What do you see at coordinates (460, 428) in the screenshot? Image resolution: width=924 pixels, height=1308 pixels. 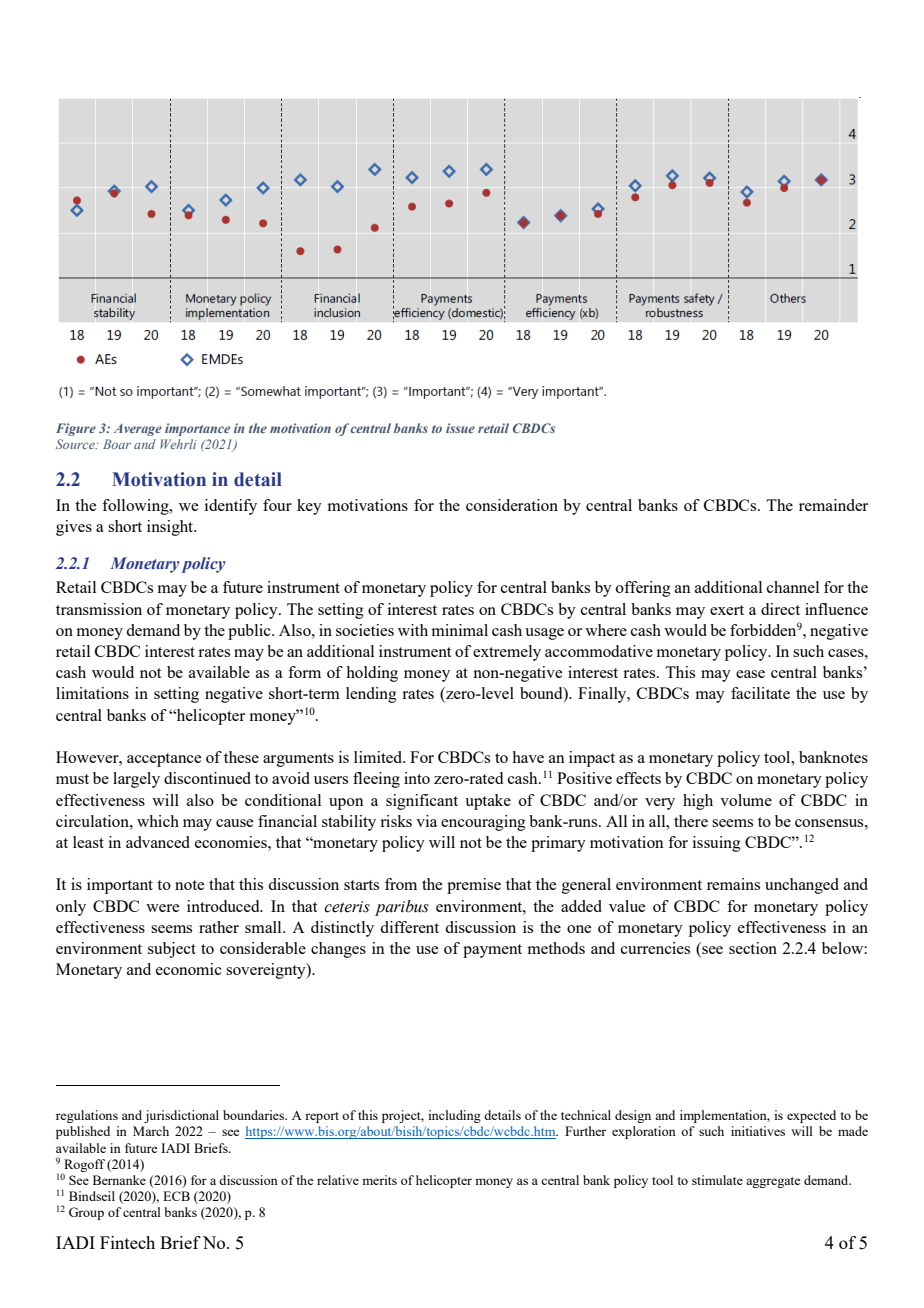 I see `issue` at bounding box center [460, 428].
